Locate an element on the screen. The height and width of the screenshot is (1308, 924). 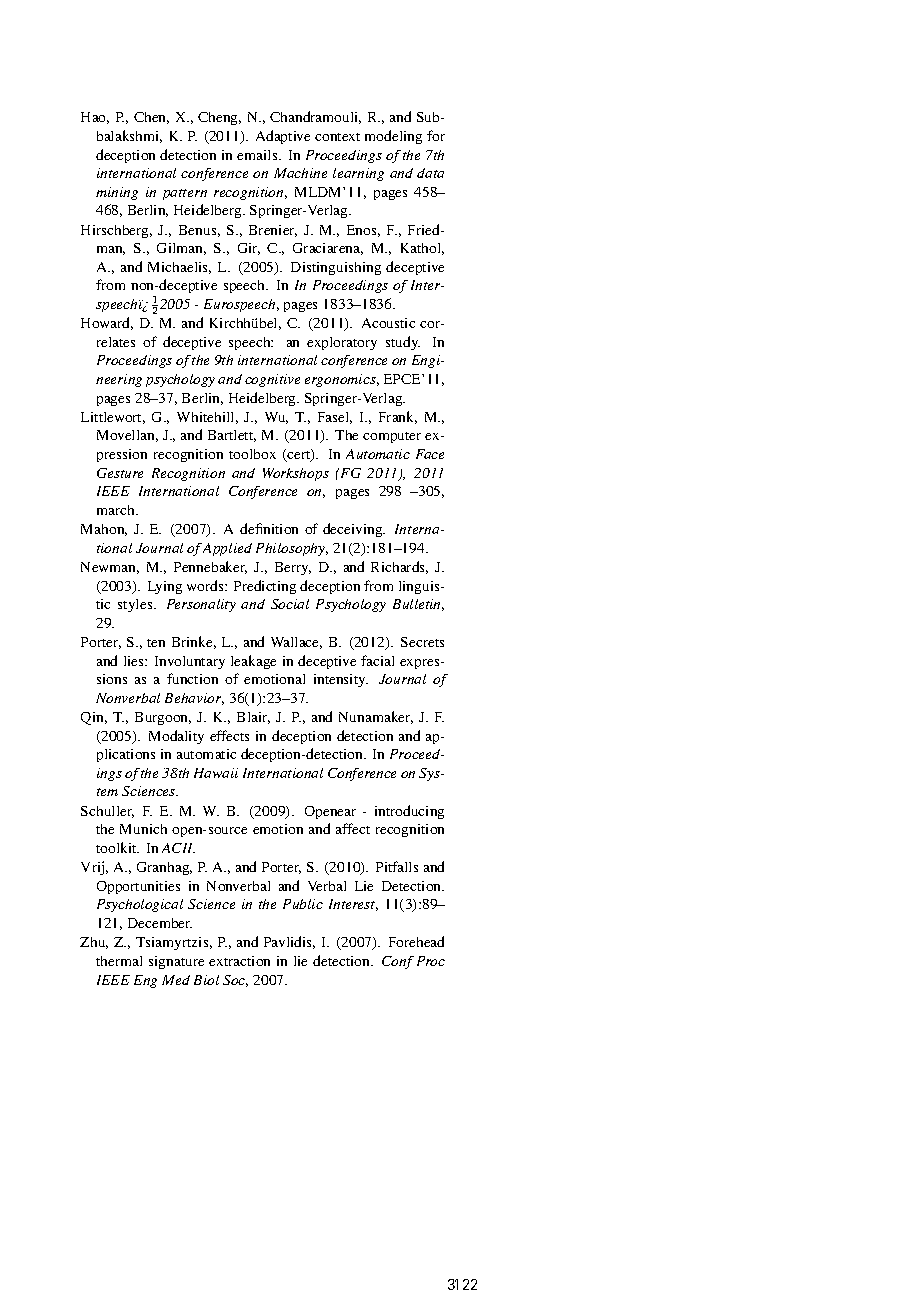
Munich is located at coordinates (143, 829).
